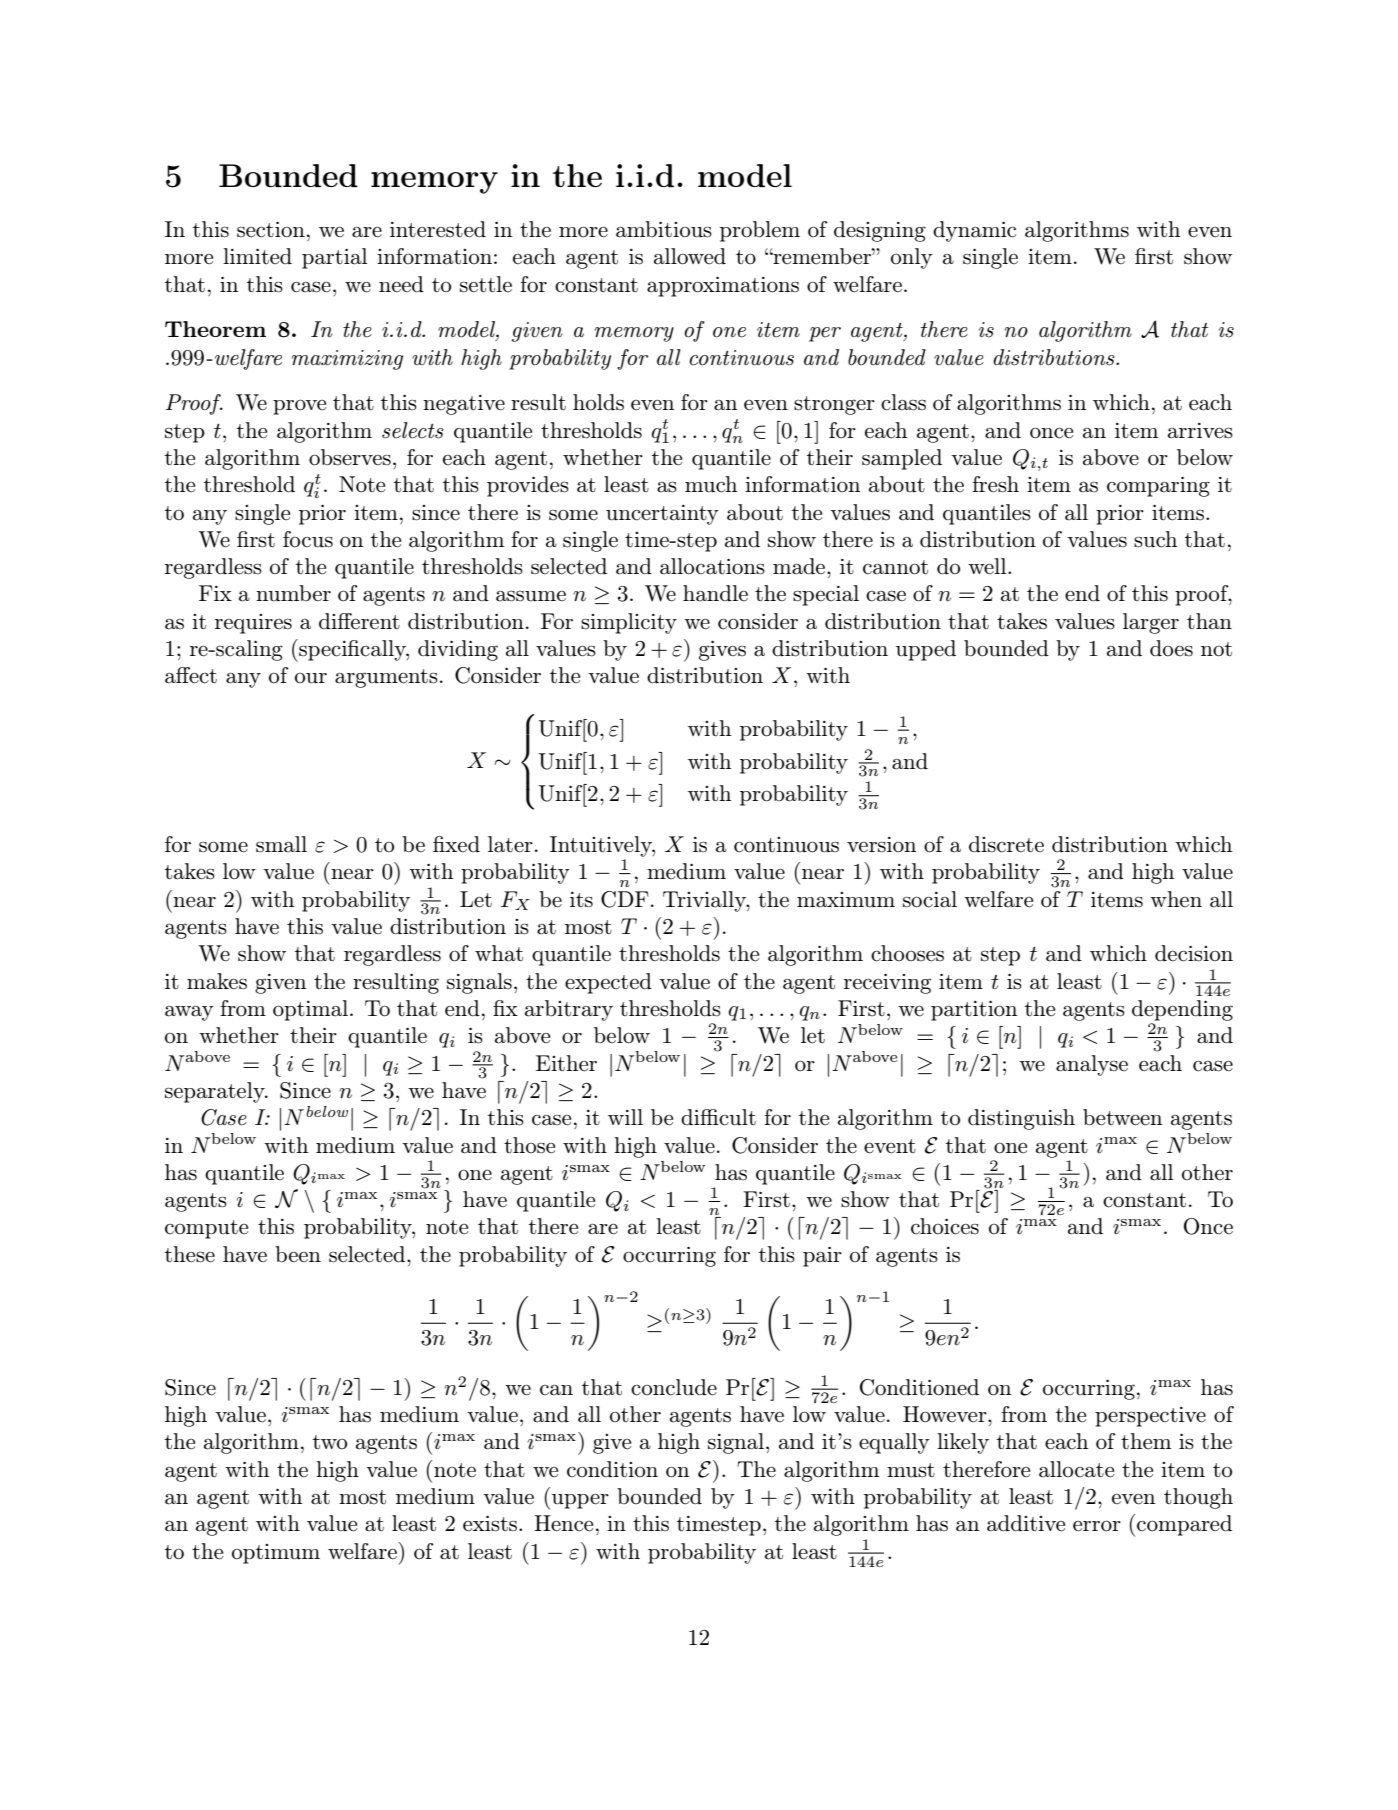  What do you see at coordinates (580, 1501) in the screenshot?
I see `upper` at bounding box center [580, 1501].
